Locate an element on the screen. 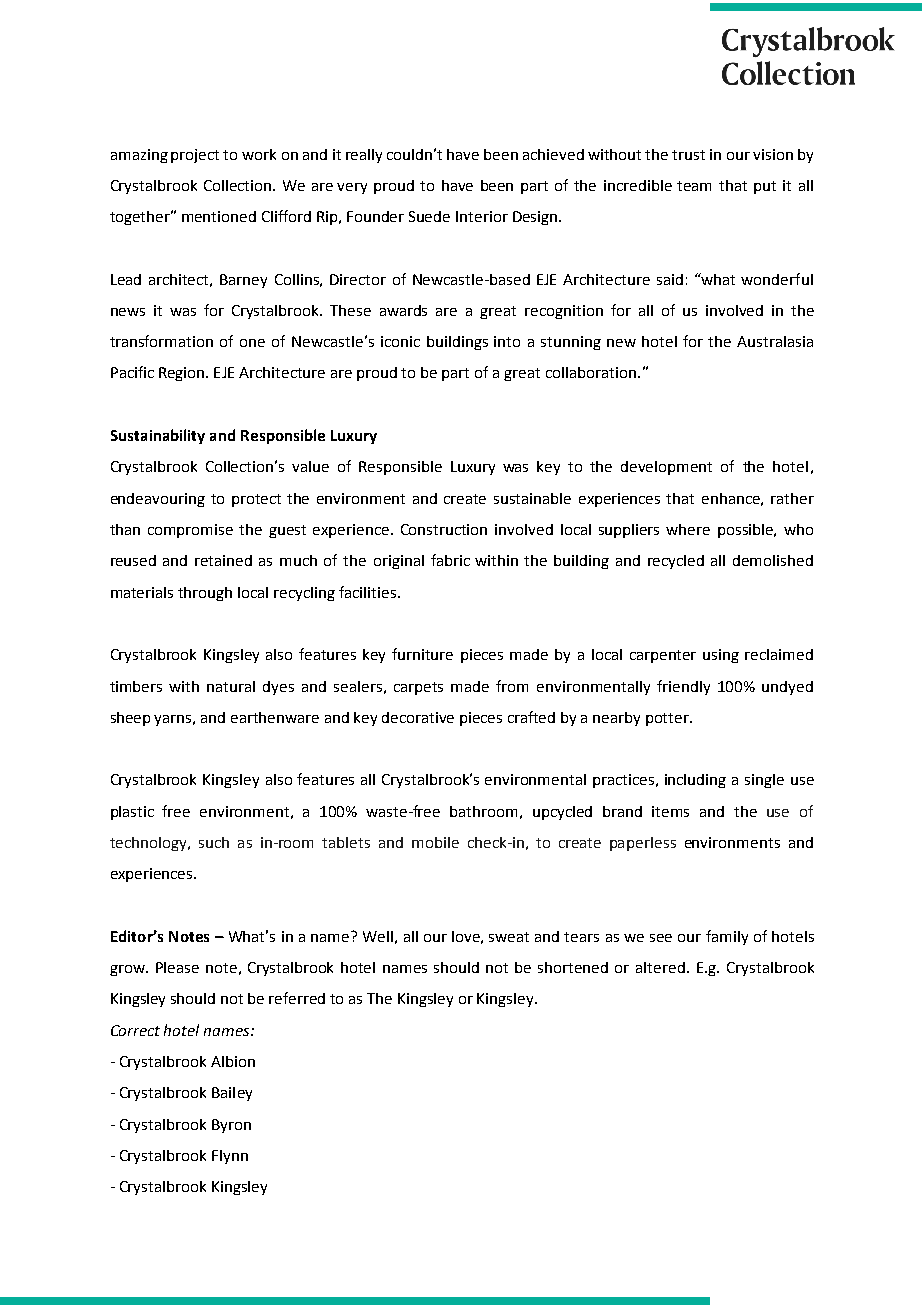 The width and height of the screenshot is (924, 1308). Interior is located at coordinates (482, 216).
